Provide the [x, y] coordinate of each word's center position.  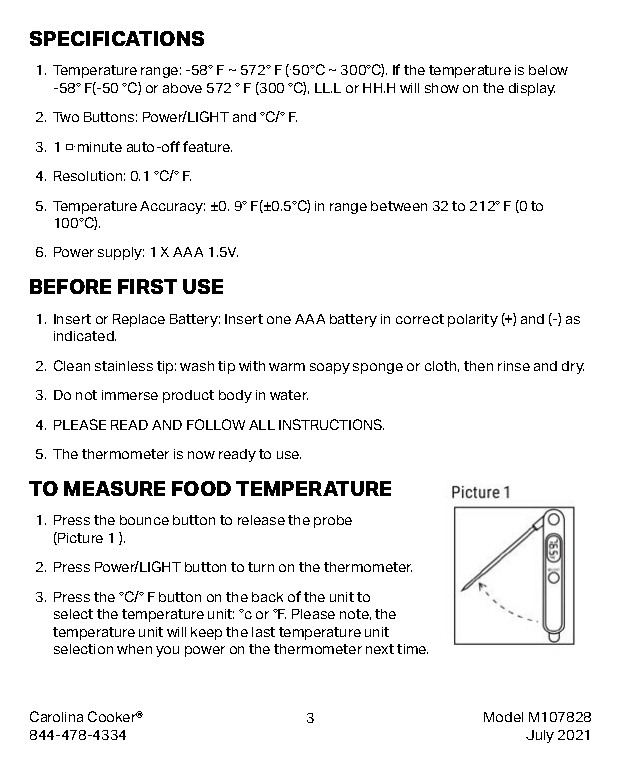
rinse [514, 366]
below [548, 70]
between [399, 206]
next [380, 649]
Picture [79, 538]
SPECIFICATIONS [117, 38]
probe [333, 521]
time [412, 649]
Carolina [56, 716]
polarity [473, 320]
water [289, 395]
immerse [130, 395]
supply [121, 253]
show [442, 88]
